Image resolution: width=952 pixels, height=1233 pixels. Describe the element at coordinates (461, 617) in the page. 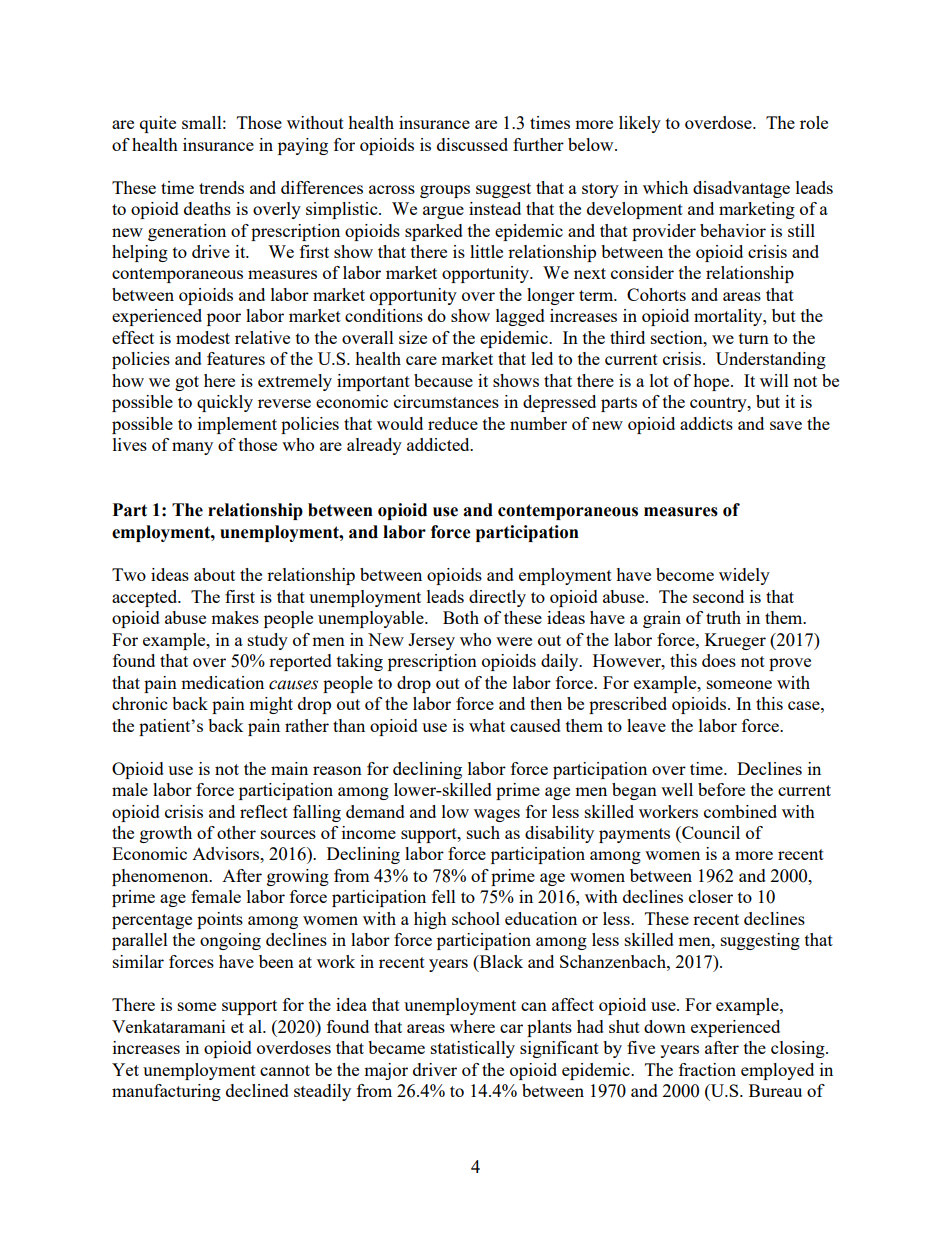

I see `Both` at that location.
